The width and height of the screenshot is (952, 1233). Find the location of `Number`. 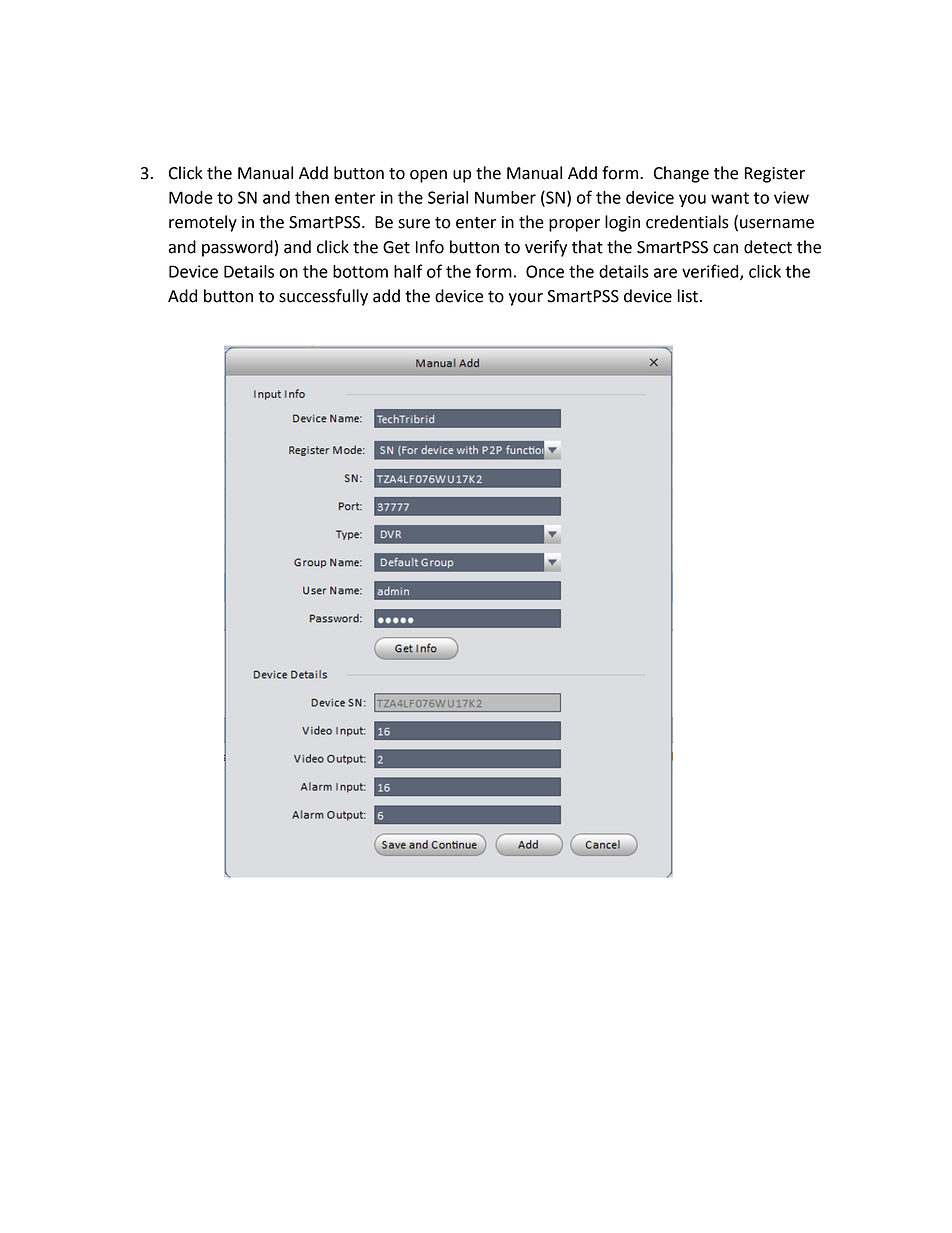

Number is located at coordinates (505, 197).
